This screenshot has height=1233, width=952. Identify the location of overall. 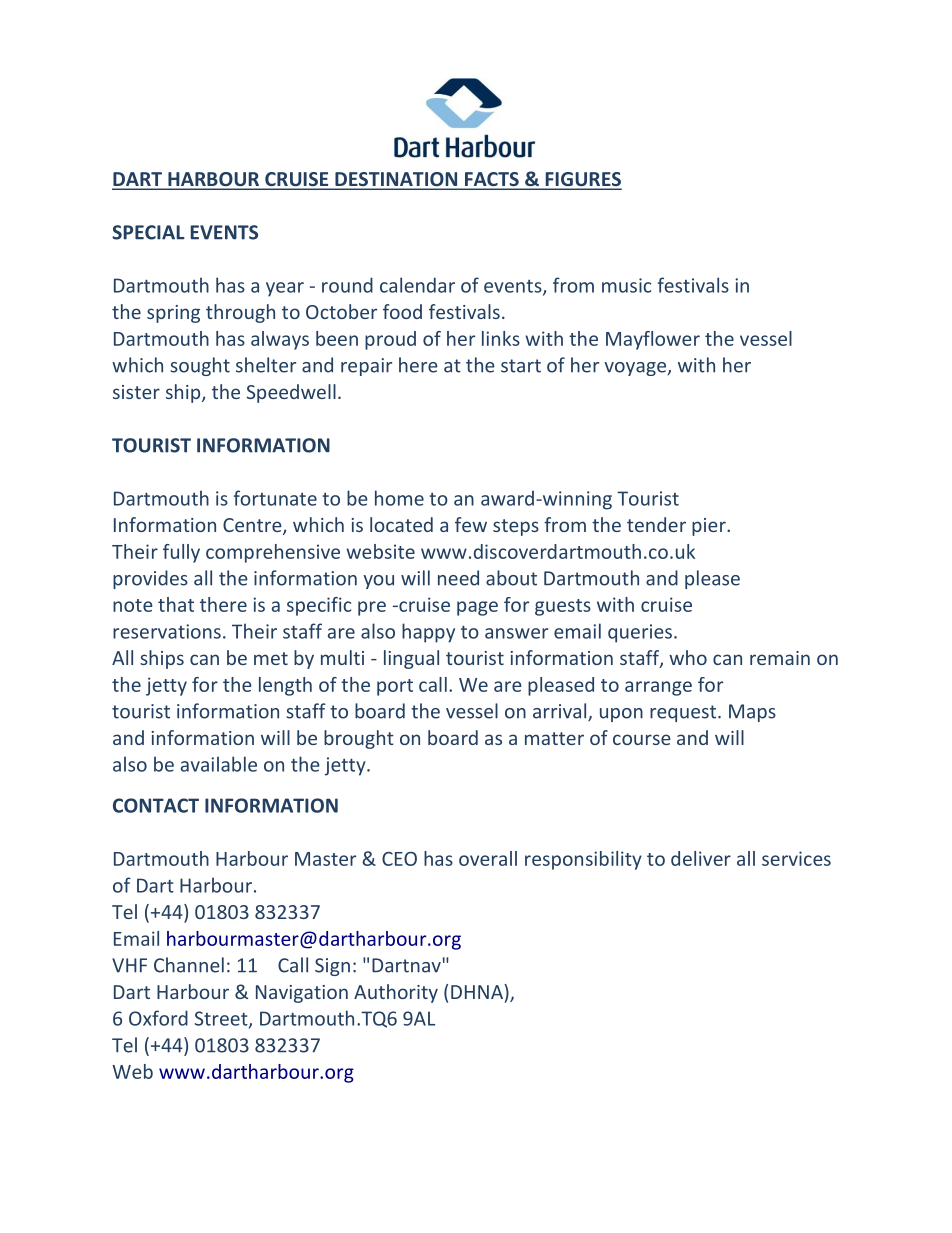
(488, 858).
